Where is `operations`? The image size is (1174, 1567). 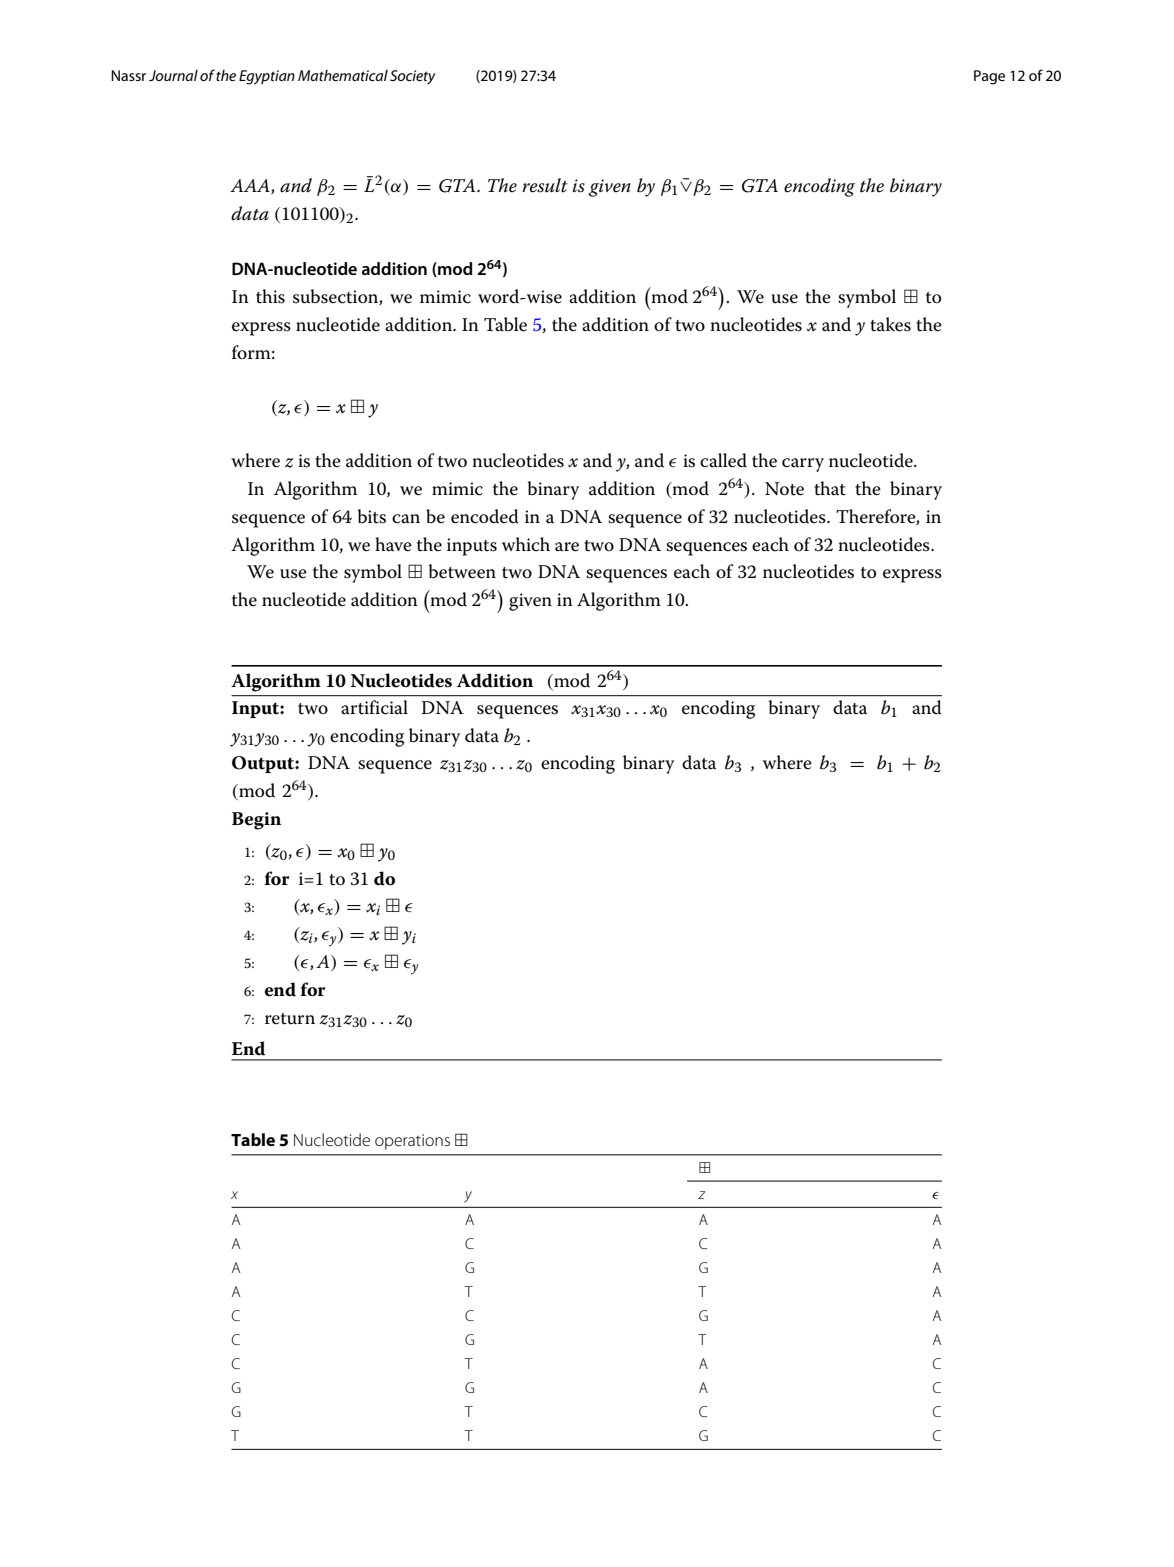
operations is located at coordinates (412, 1142).
